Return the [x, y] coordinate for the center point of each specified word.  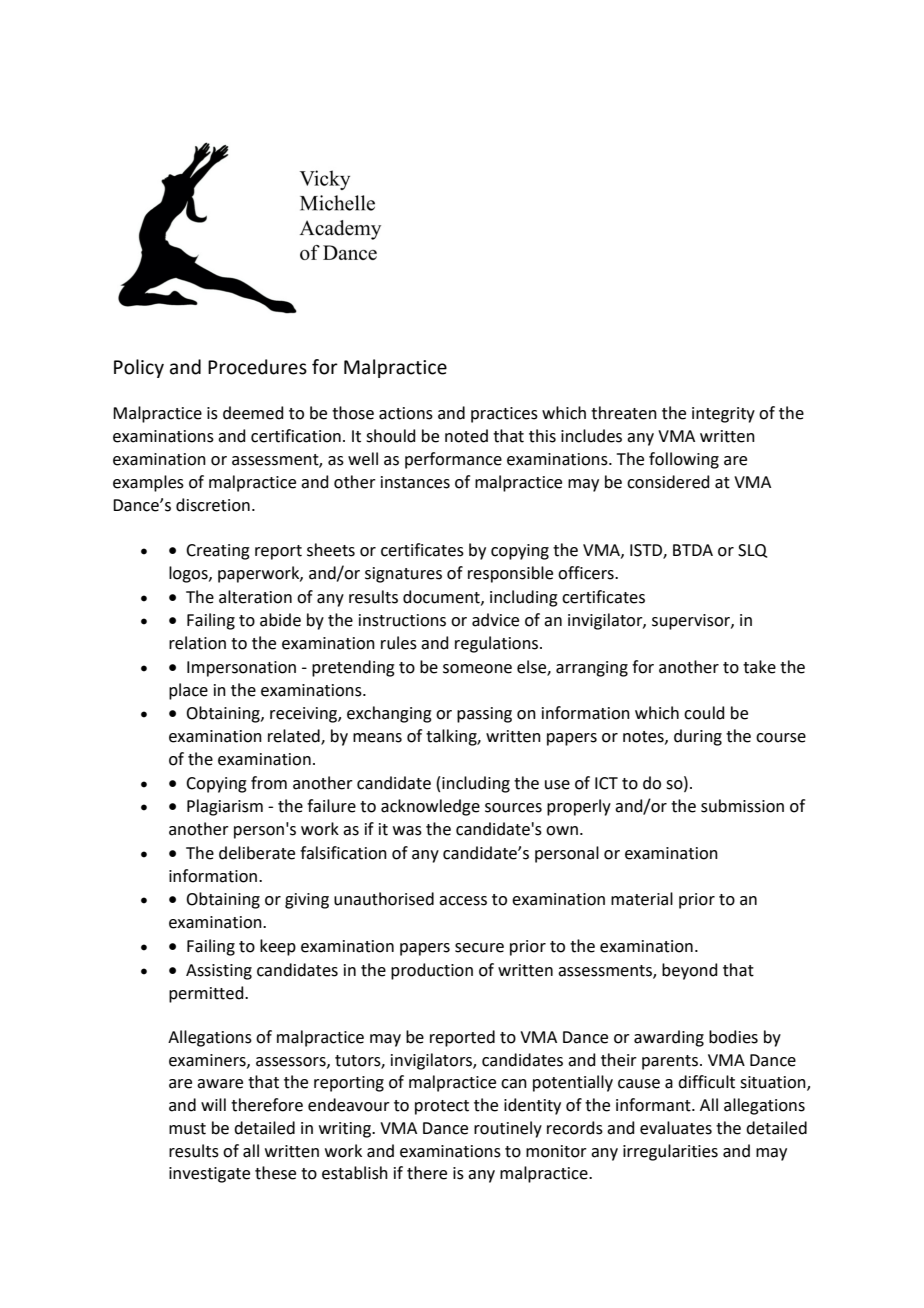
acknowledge [430, 807]
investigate [209, 1175]
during [698, 737]
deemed [253, 413]
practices [504, 415]
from [269, 783]
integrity [723, 415]
